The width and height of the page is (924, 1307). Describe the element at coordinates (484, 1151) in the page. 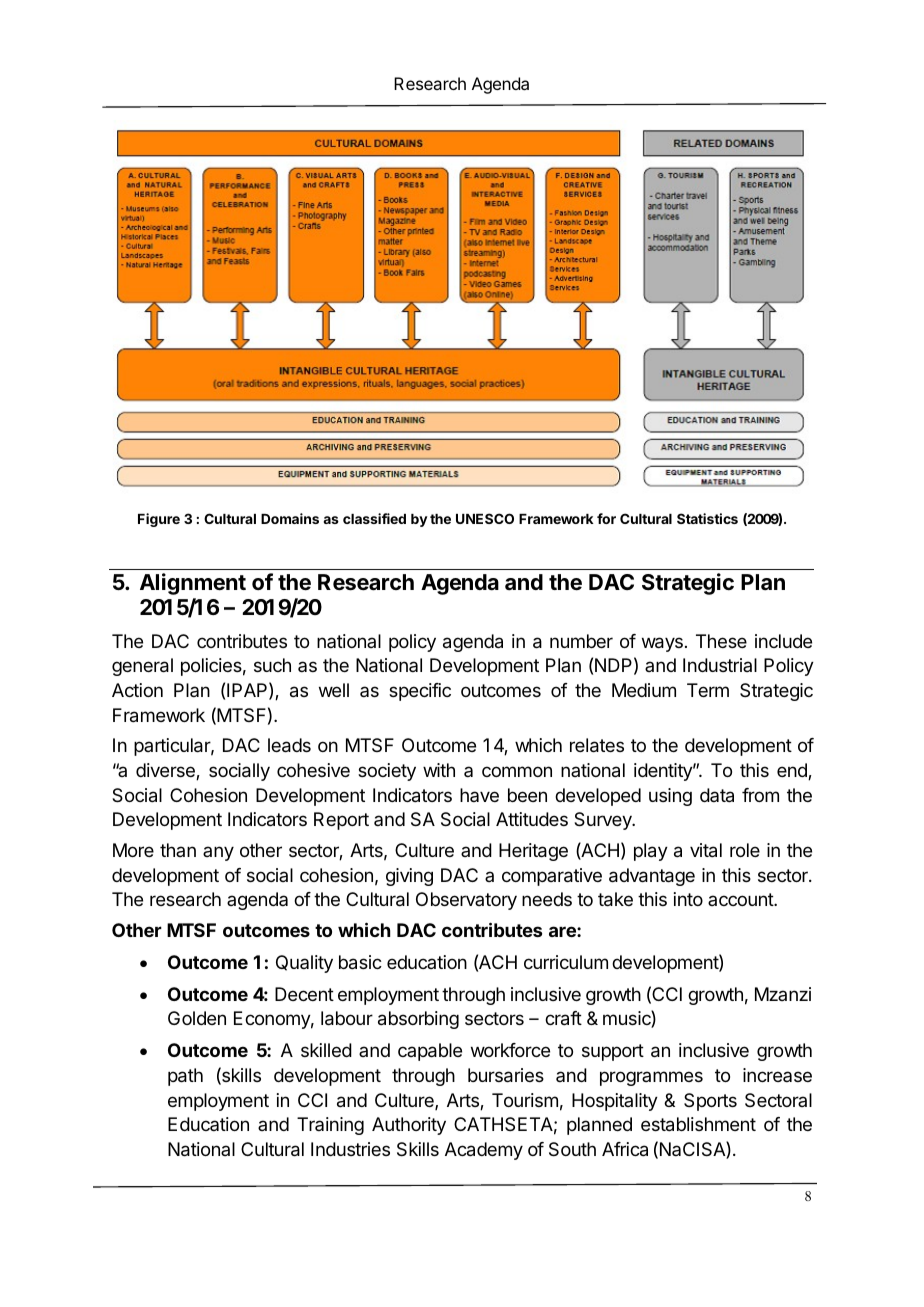

I see `Academy` at that location.
